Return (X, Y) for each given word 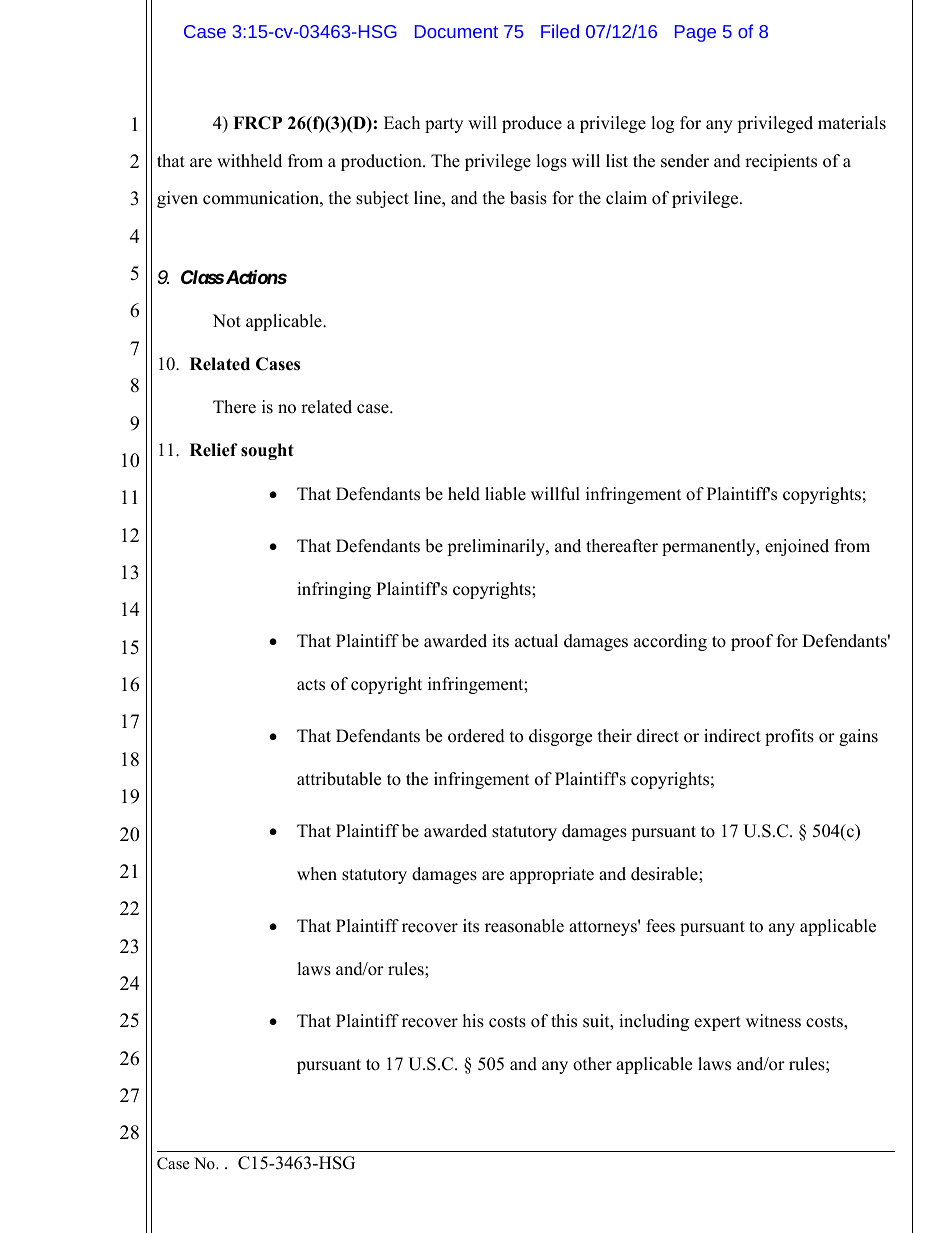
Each (402, 123)
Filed (560, 31)
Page (695, 33)
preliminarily (497, 547)
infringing (334, 590)
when (317, 874)
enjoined (797, 547)
